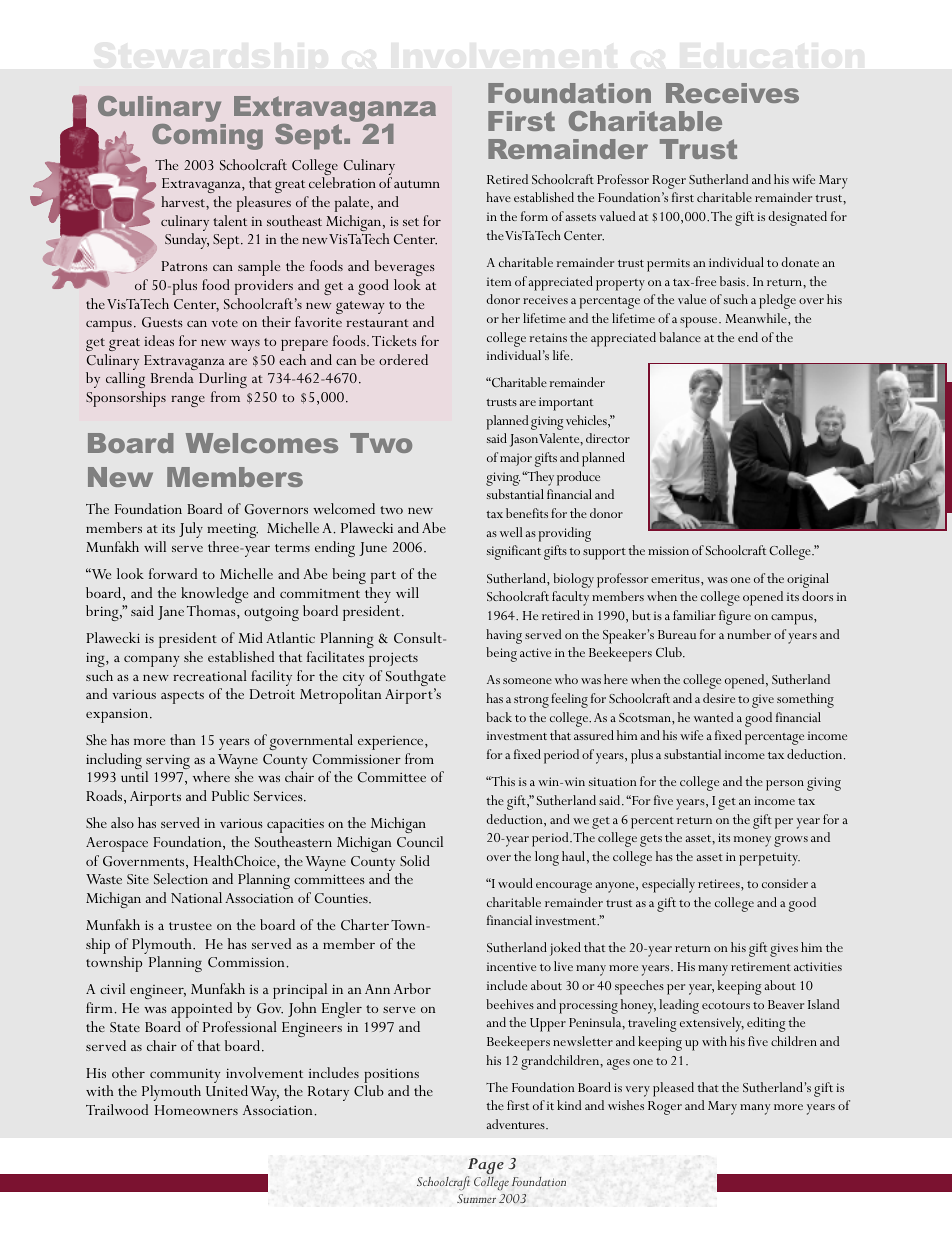 The height and width of the page is (1233, 952). Describe the element at coordinates (188, 401) in the page. I see `range` at that location.
